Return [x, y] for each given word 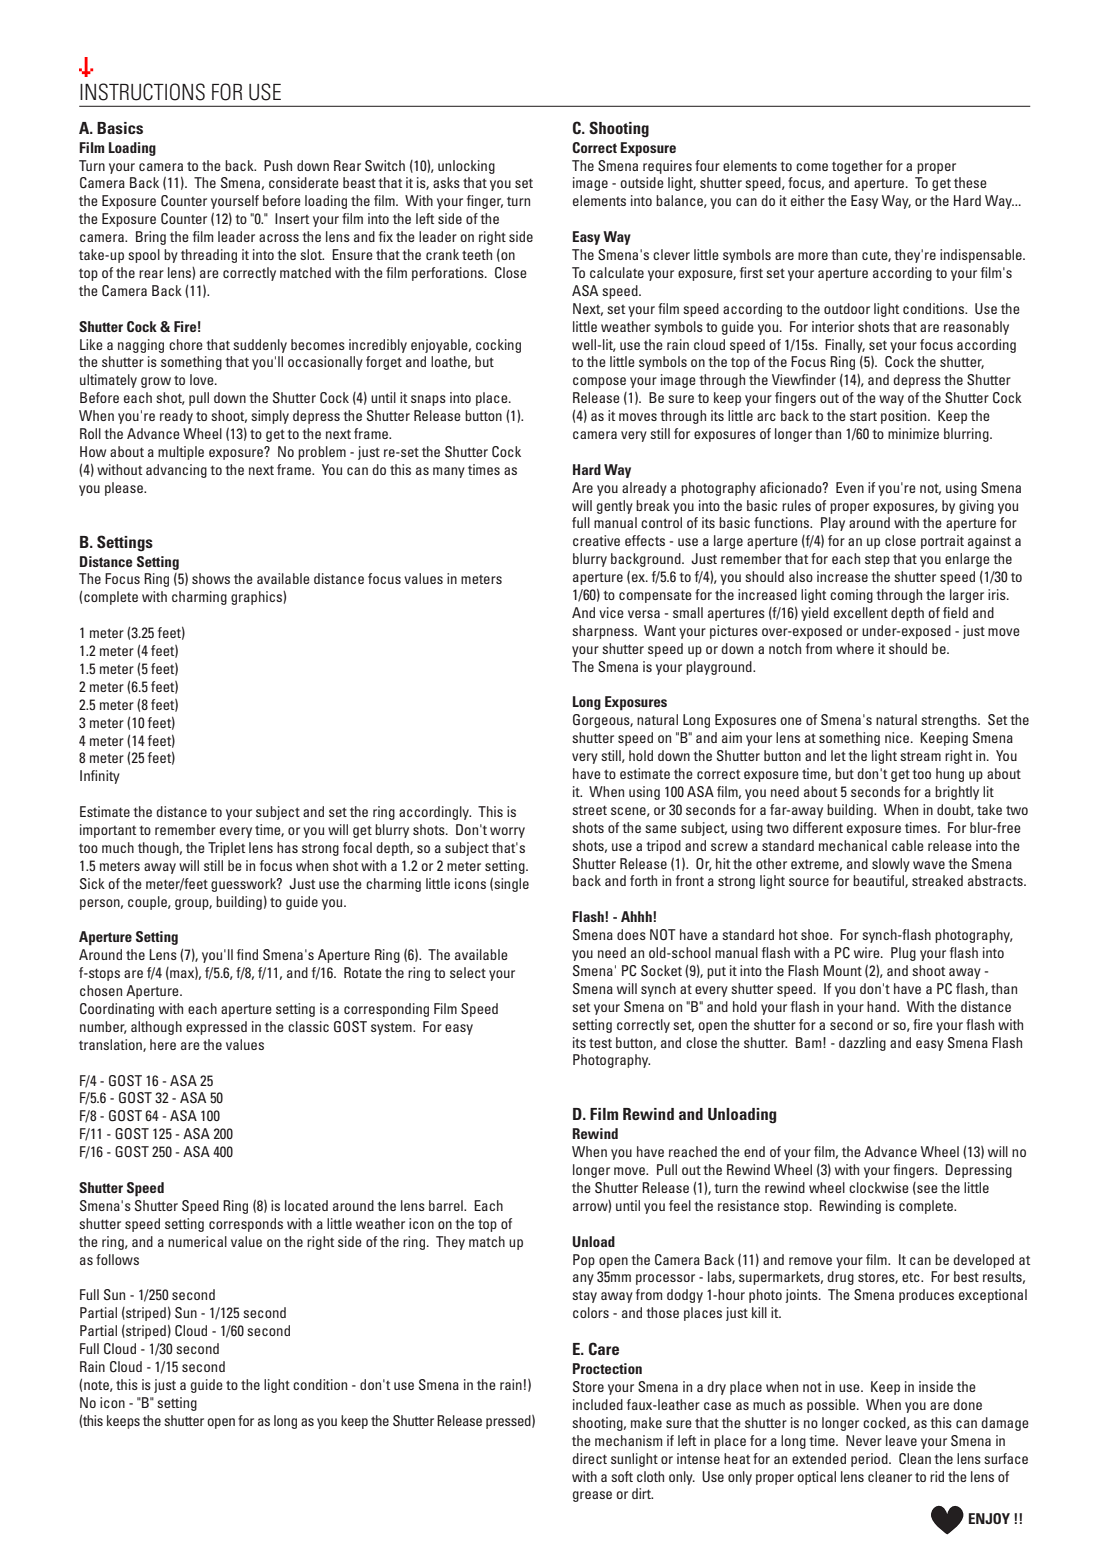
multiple [181, 453]
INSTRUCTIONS [142, 92]
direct [589, 1458]
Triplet [226, 849]
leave [901, 1440]
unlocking [466, 167]
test [600, 1043]
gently [615, 507]
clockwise [879, 1187]
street [589, 810]
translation [111, 1045]
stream [920, 756]
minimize [913, 433]
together [857, 167]
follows [117, 1259]
